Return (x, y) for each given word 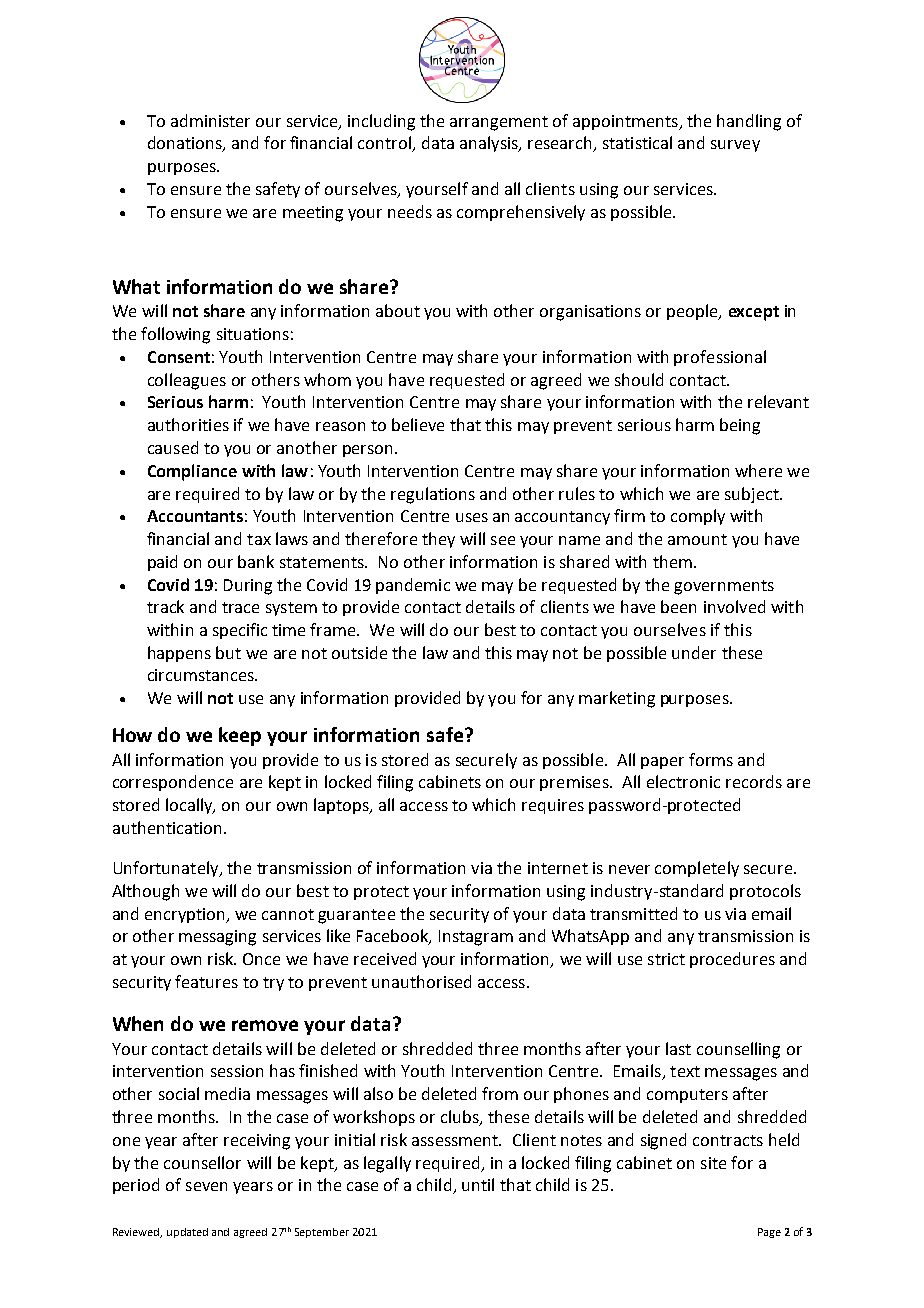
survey (735, 146)
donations (186, 144)
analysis (490, 144)
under (694, 652)
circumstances (202, 675)
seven (206, 1186)
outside (359, 652)
